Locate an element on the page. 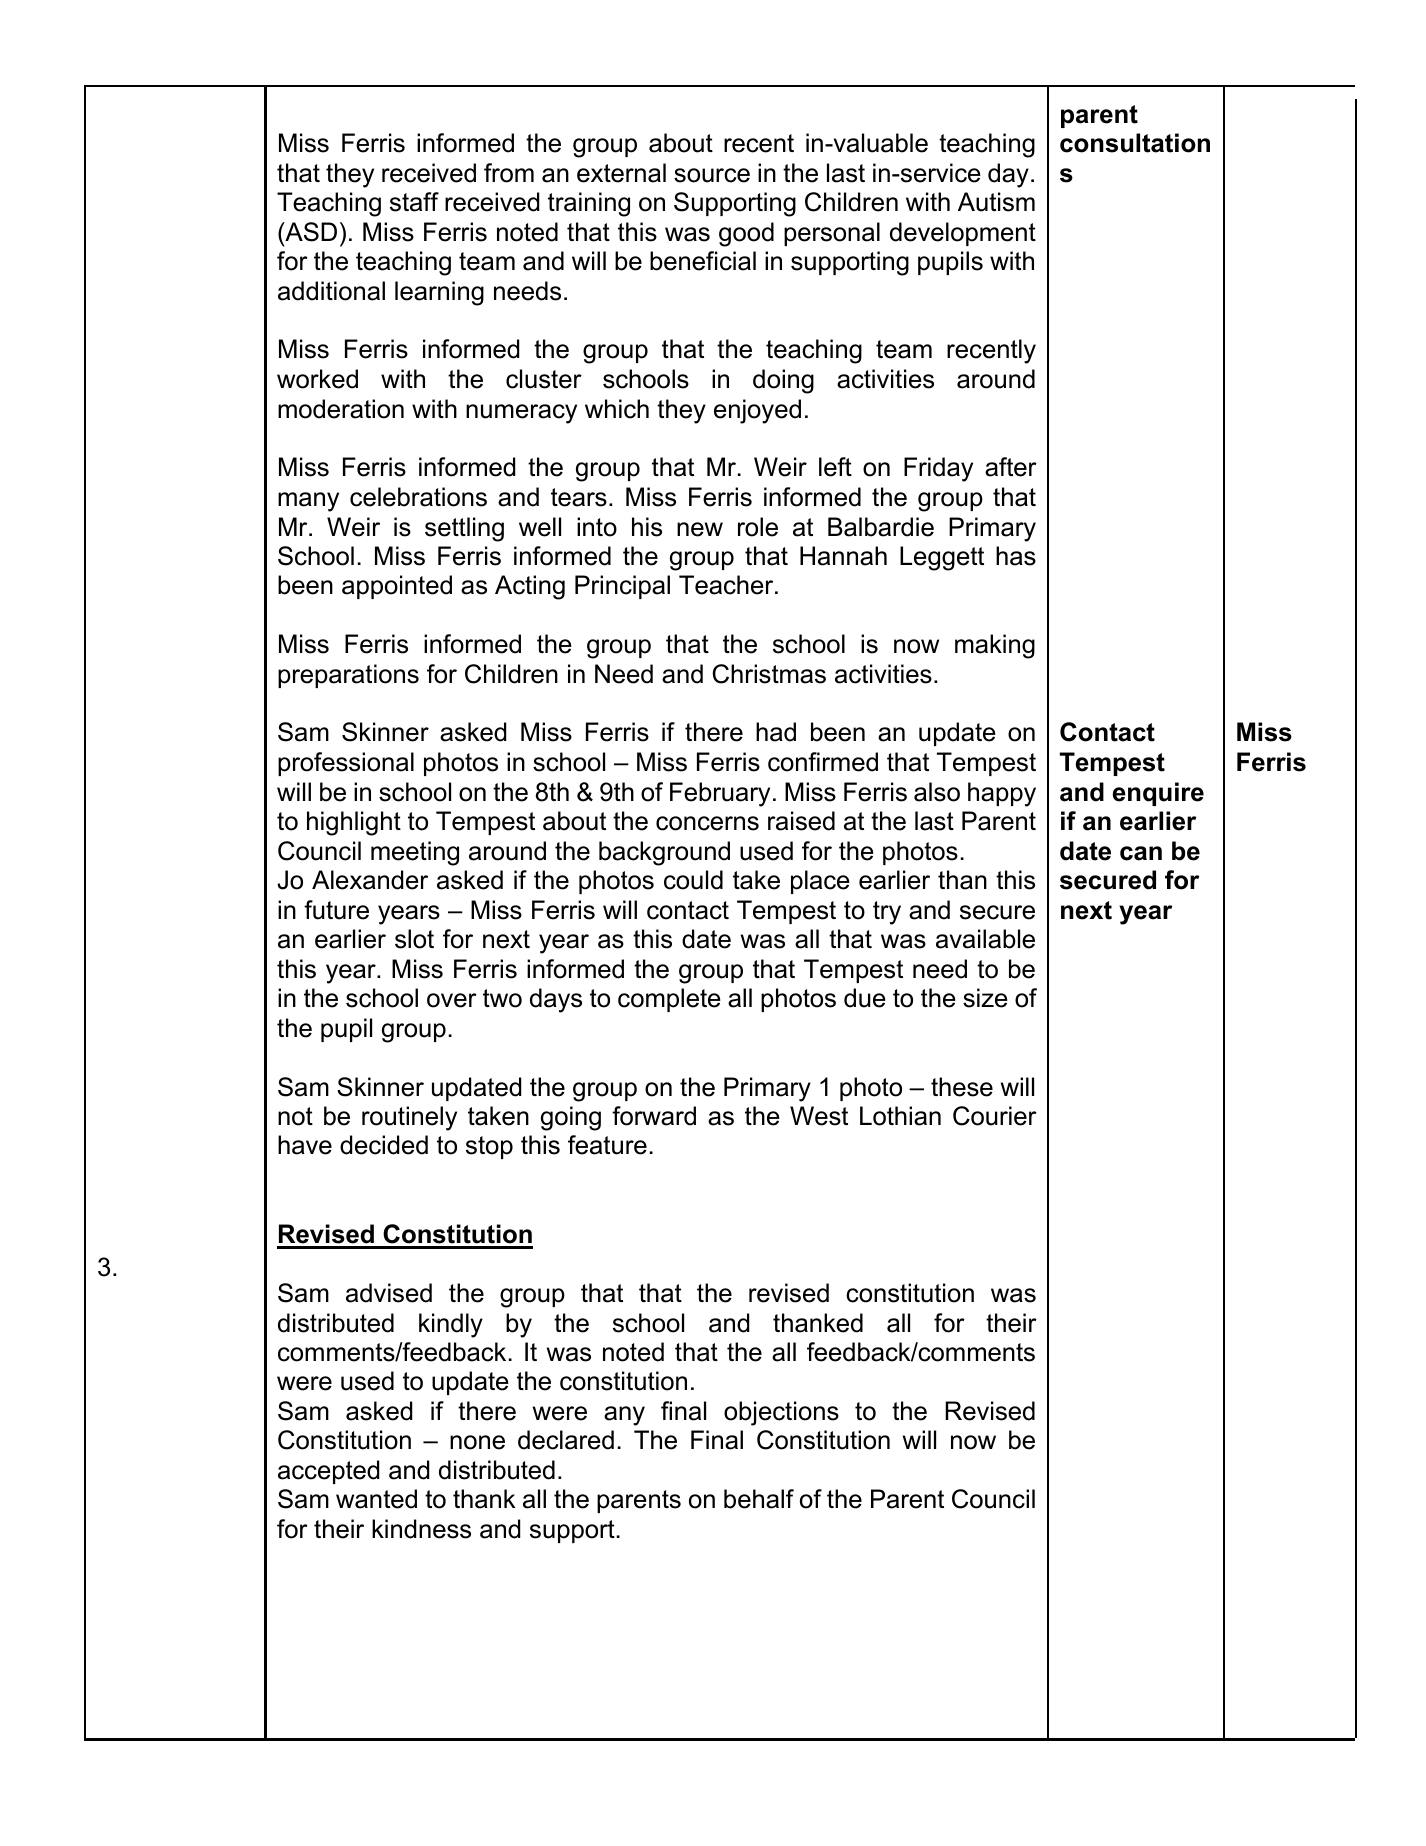 The height and width of the document is (1846, 1426). Autism is located at coordinates (996, 202).
